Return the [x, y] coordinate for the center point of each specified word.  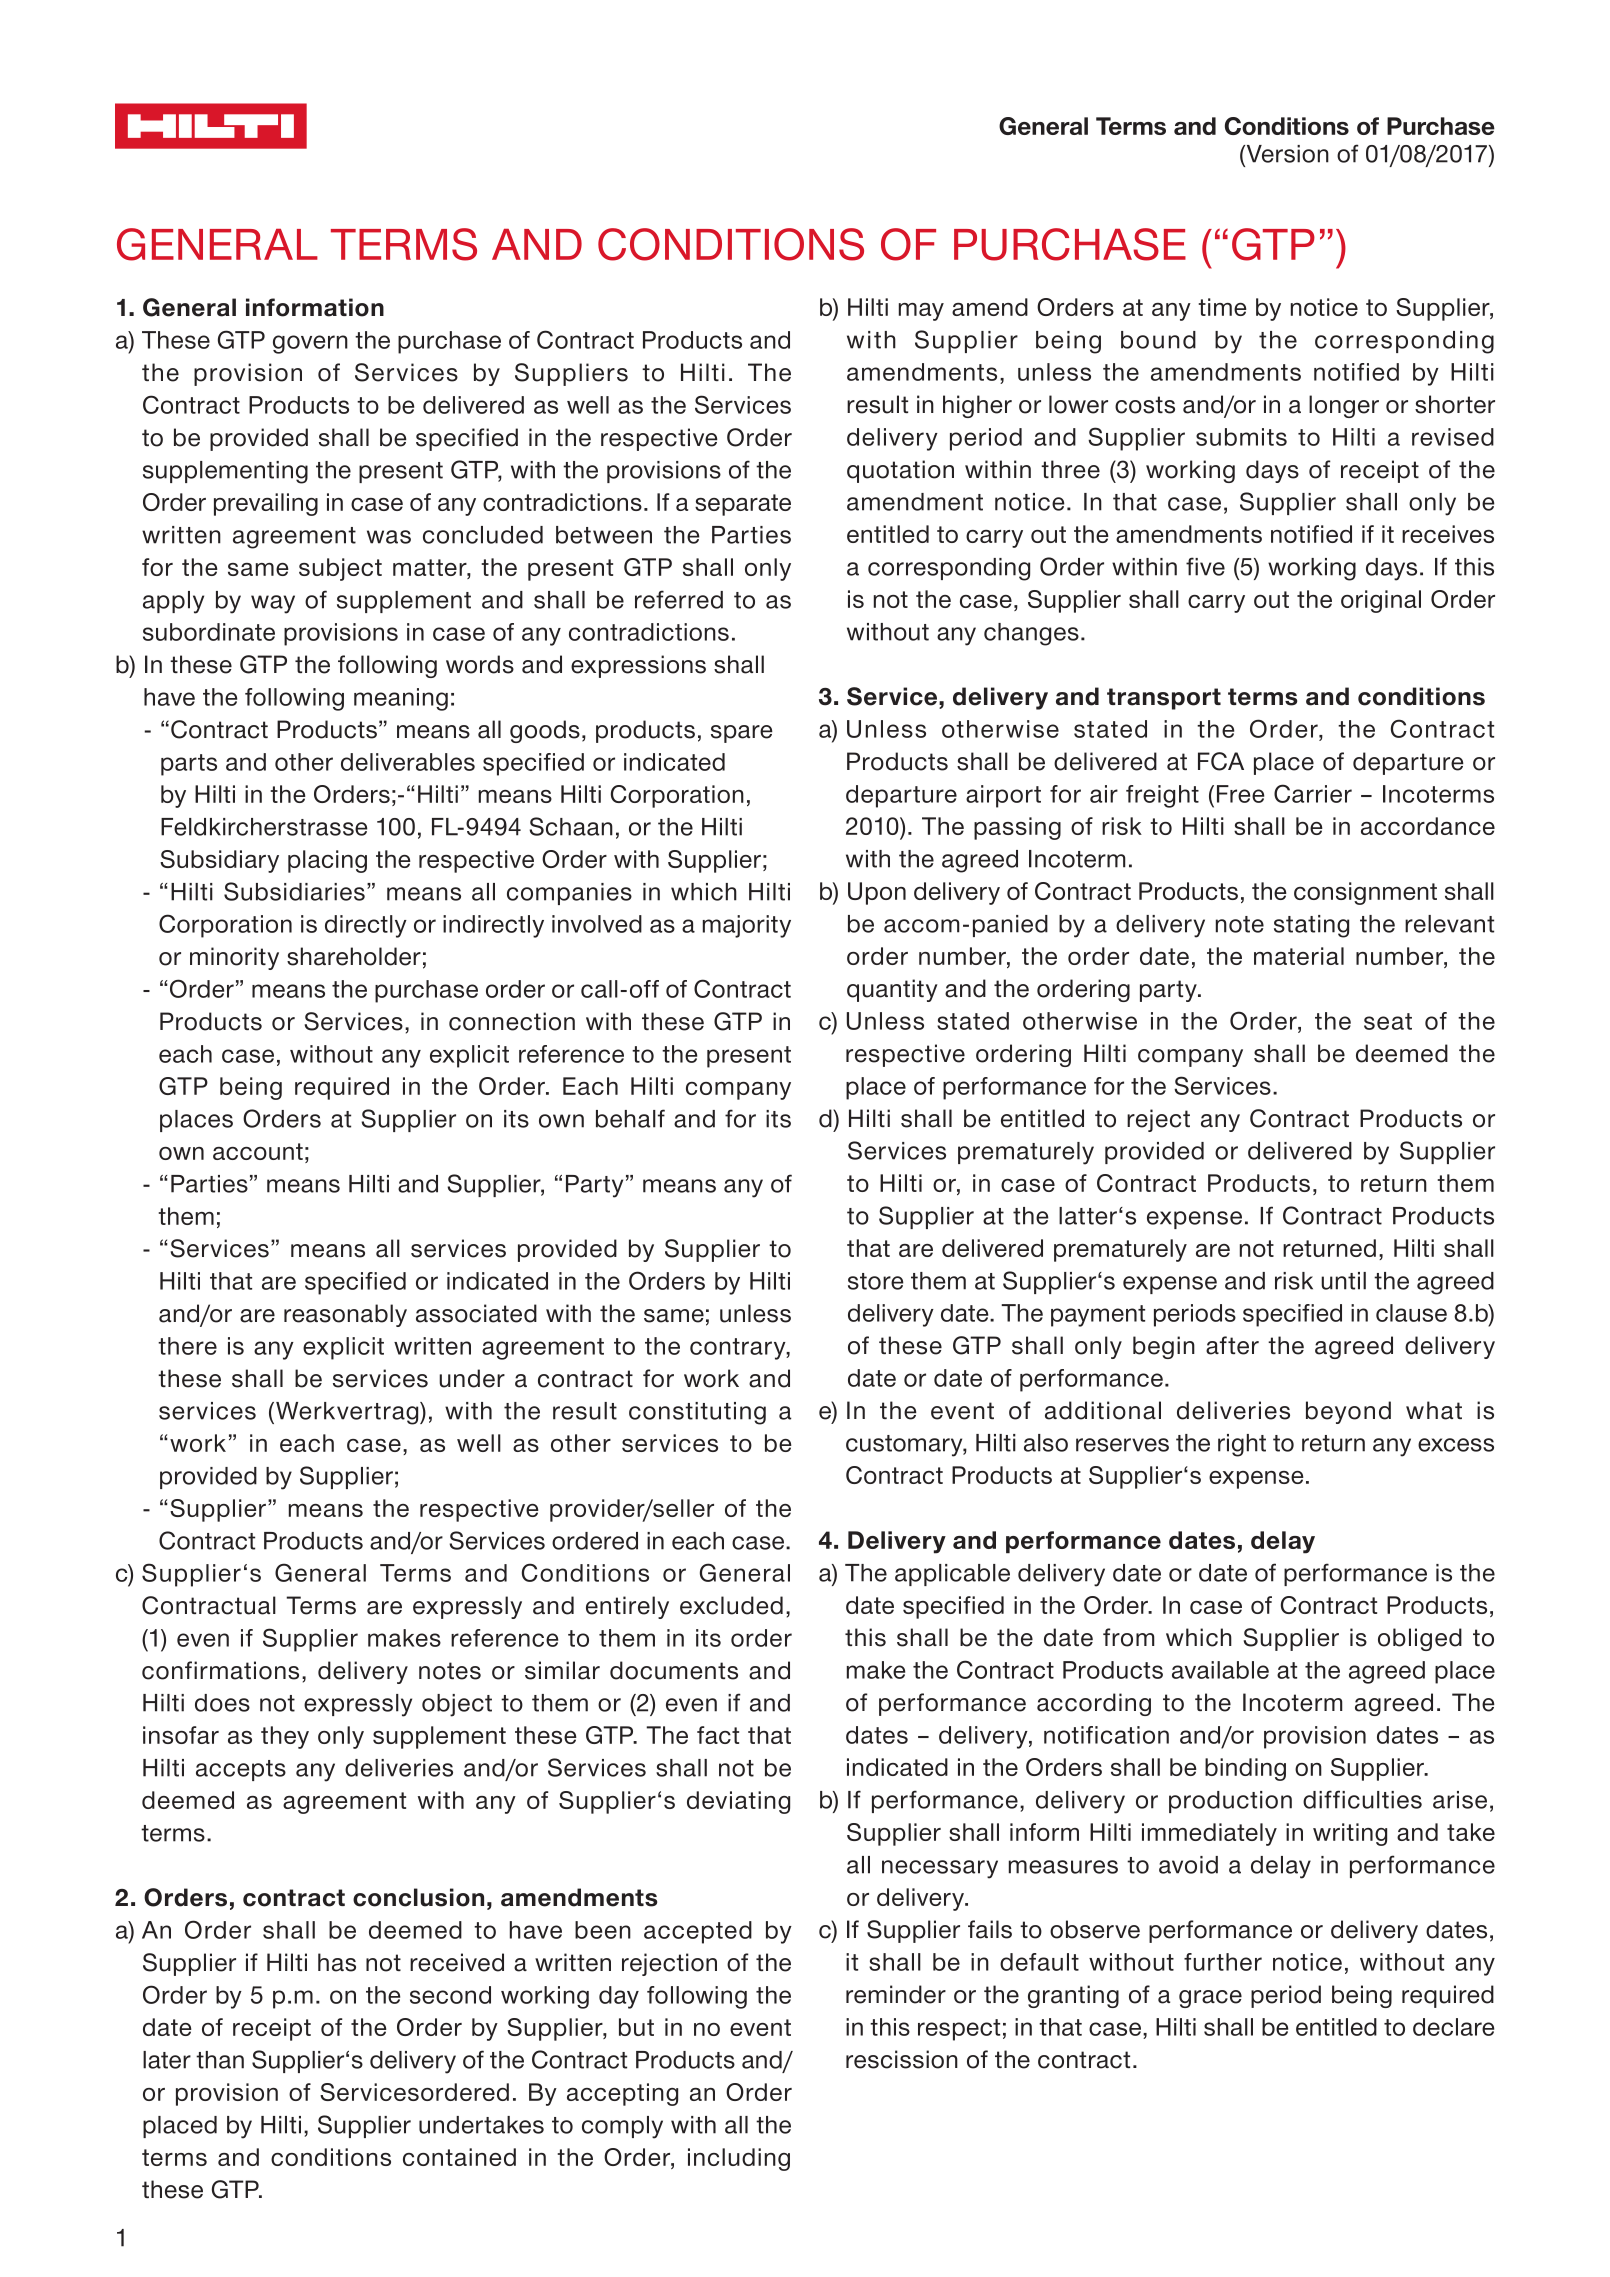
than [220, 2060]
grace [1210, 1999]
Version [1286, 154]
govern [310, 344]
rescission [902, 2059]
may [921, 312]
